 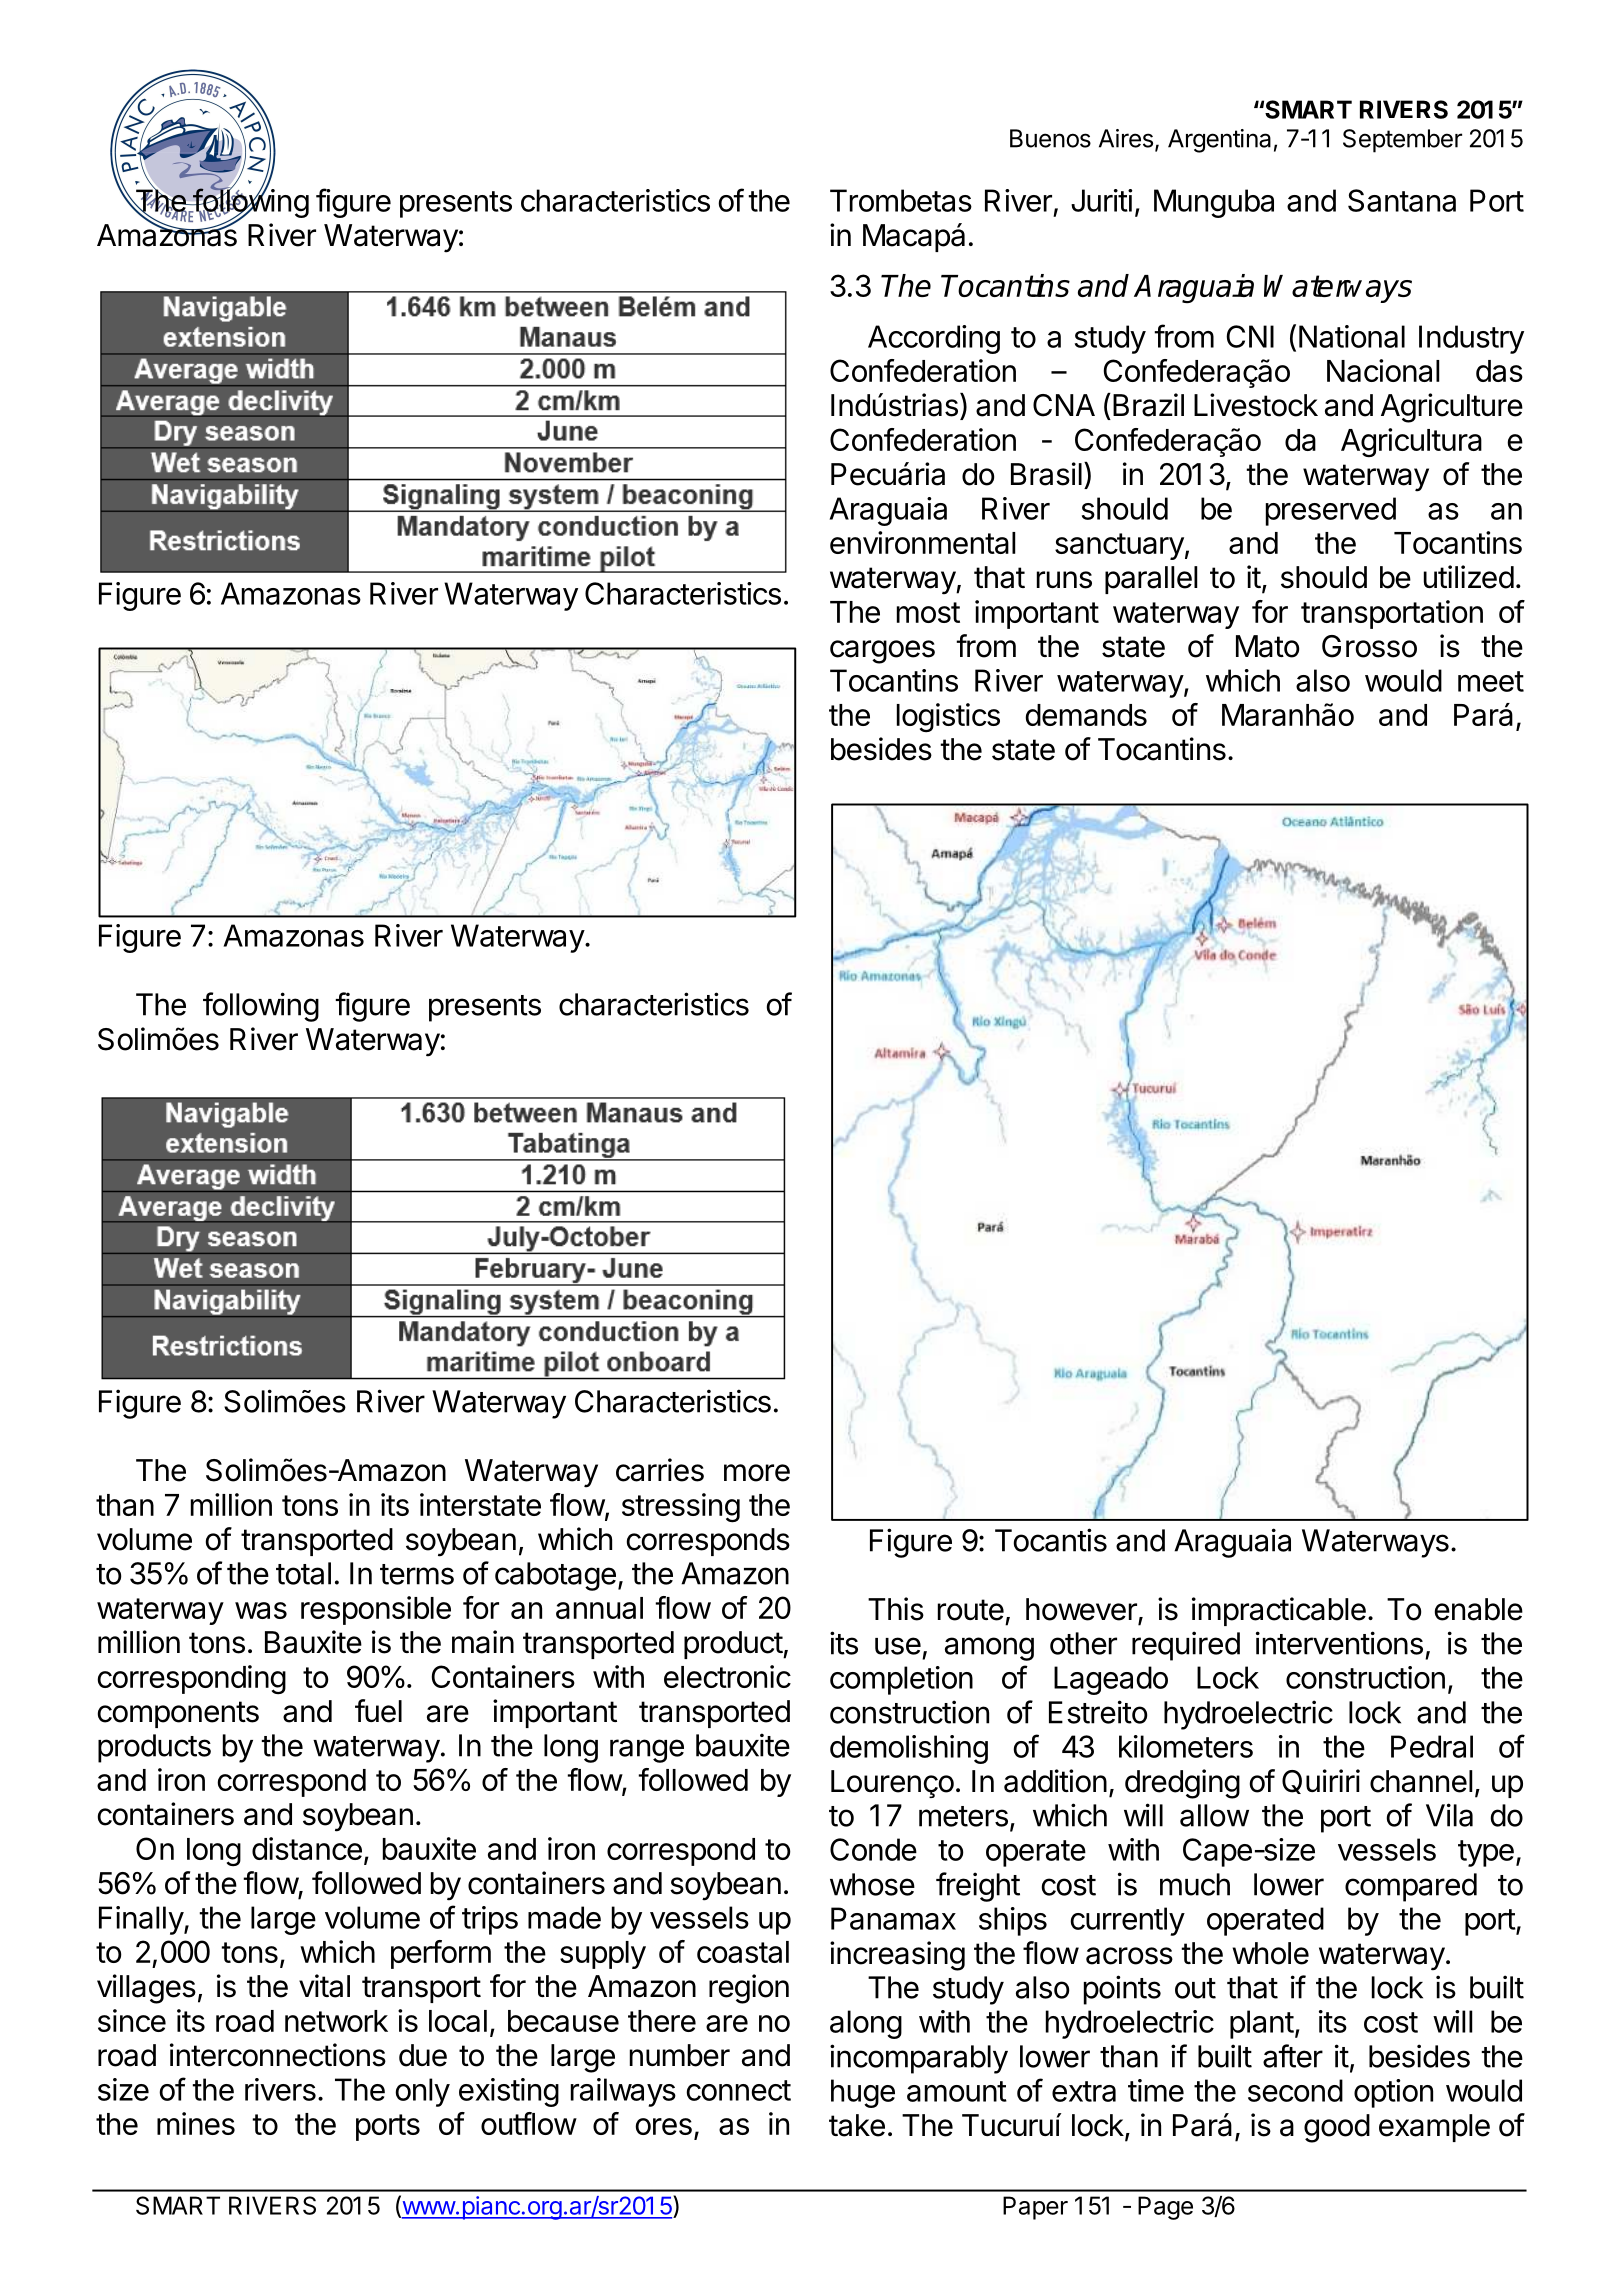 What do you see at coordinates (196, 2123) in the screenshot?
I see `mines` at bounding box center [196, 2123].
